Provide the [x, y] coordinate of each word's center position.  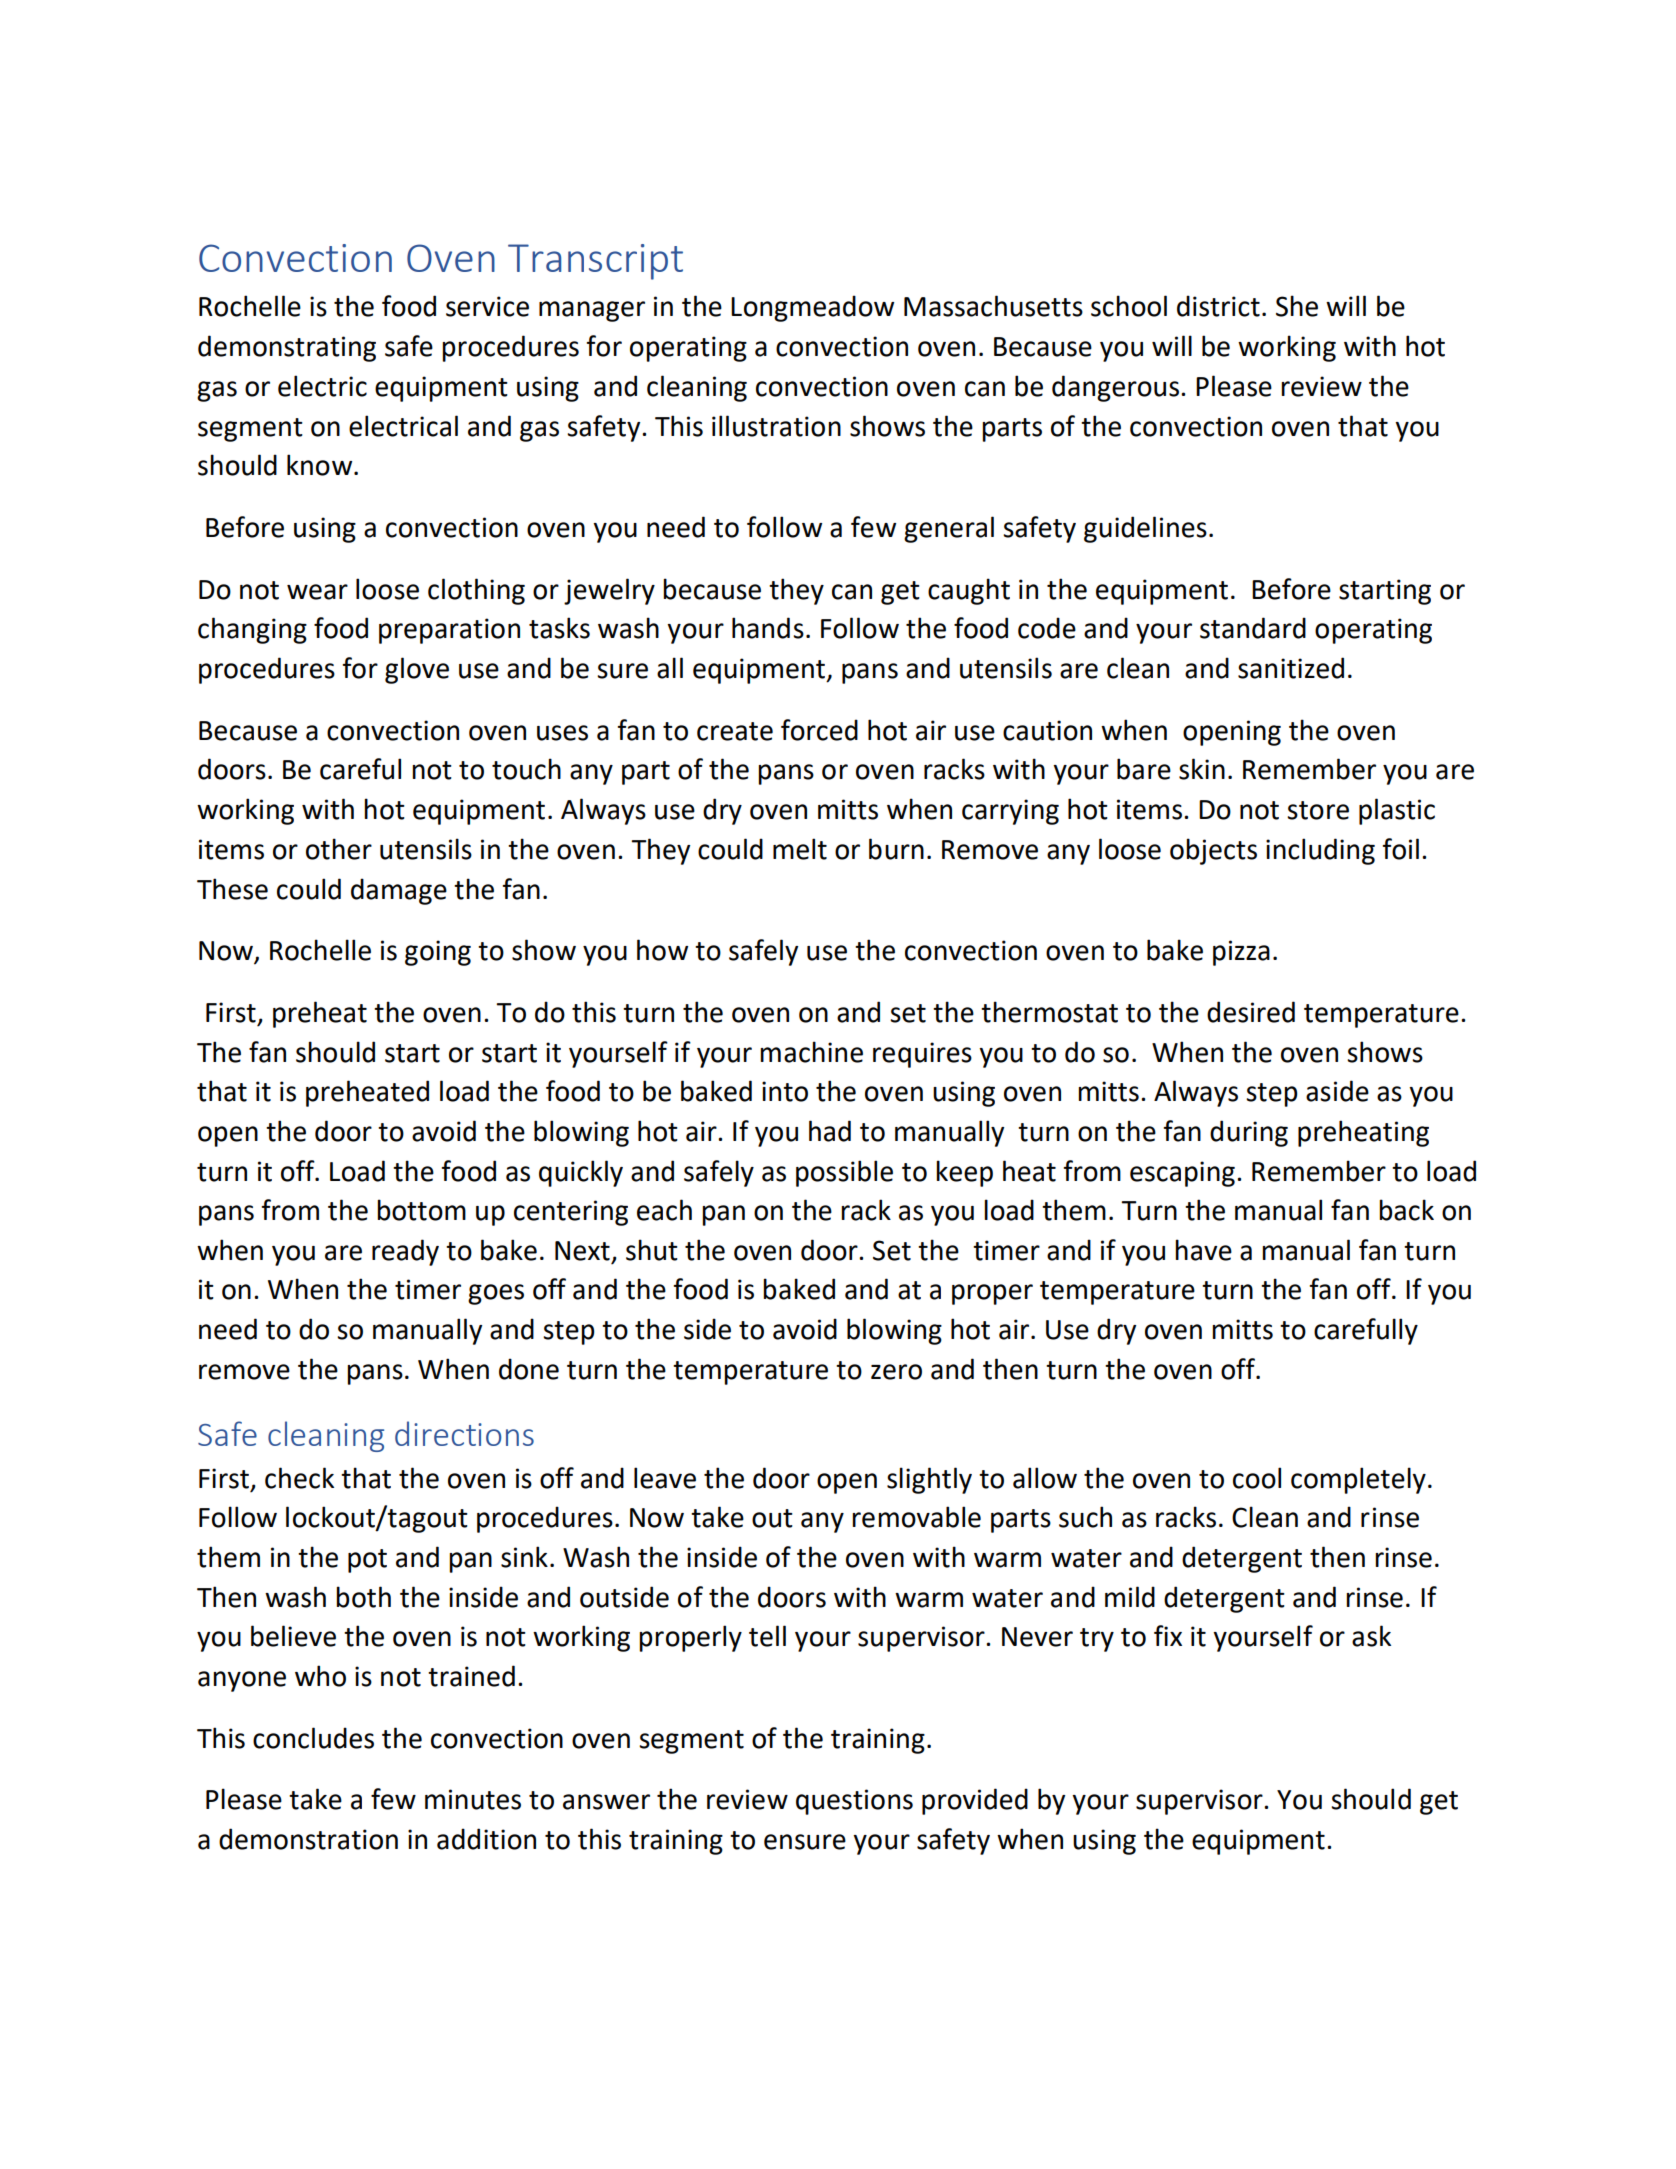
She [1297, 306]
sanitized [1291, 668]
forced [819, 730]
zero [896, 1372]
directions [464, 1433]
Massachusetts [993, 306]
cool [1257, 1478]
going [438, 953]
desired [1251, 1012]
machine [811, 1052]
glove [417, 670]
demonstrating [287, 348]
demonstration [308, 1839]
